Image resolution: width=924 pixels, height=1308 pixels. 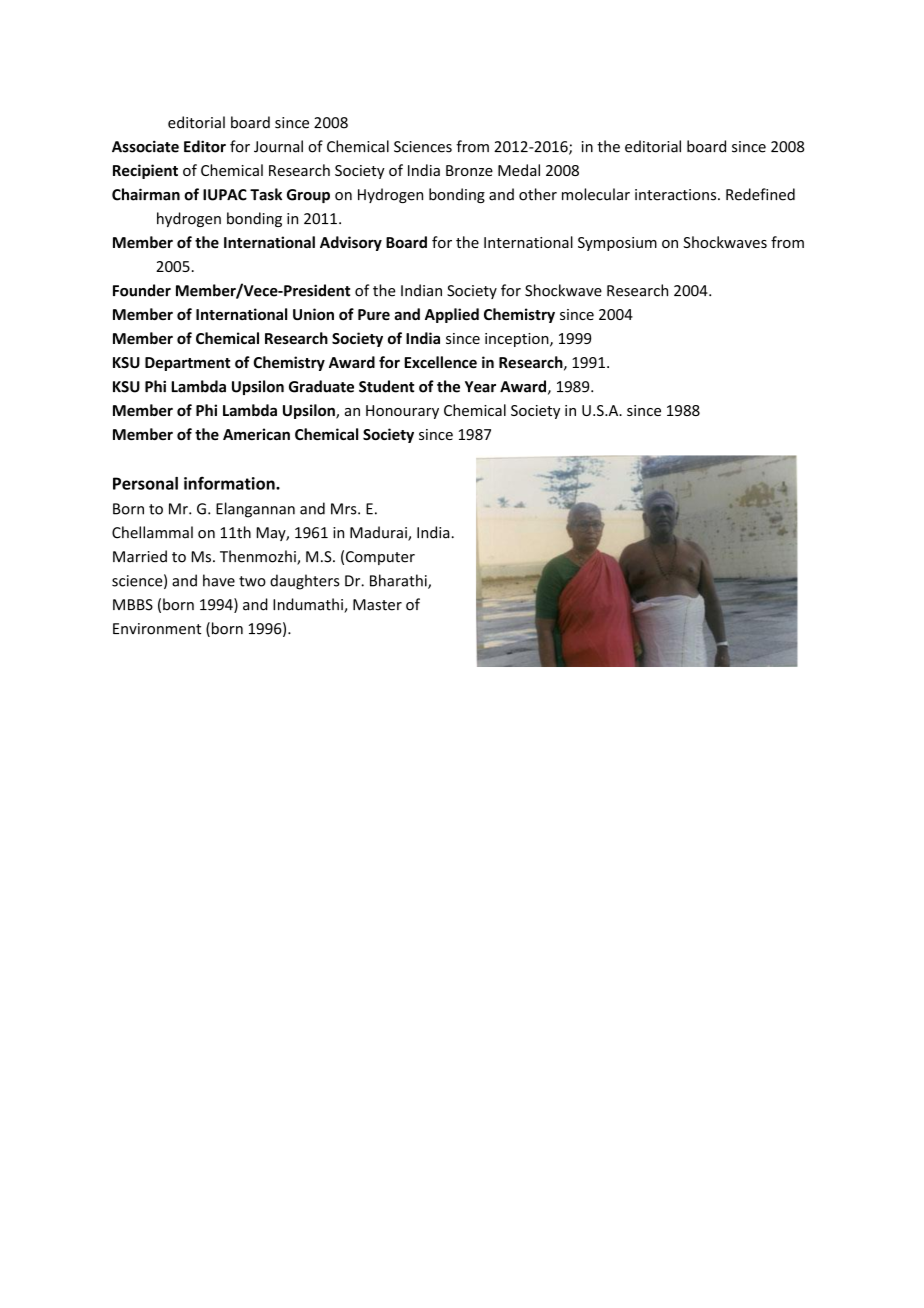 What do you see at coordinates (157, 629) in the screenshot?
I see `Environment` at bounding box center [157, 629].
